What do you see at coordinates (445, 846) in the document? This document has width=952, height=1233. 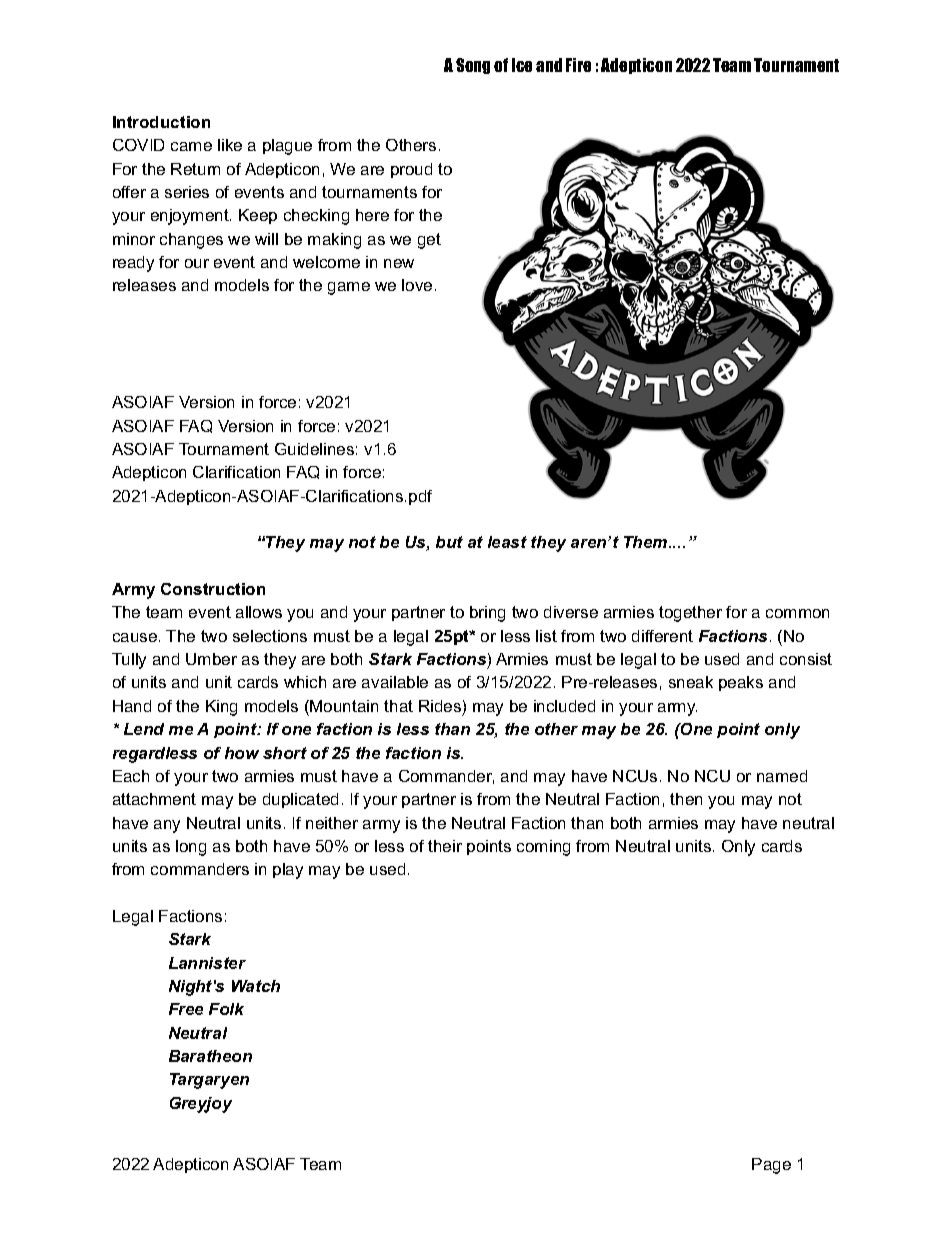 I see `their` at bounding box center [445, 846].
